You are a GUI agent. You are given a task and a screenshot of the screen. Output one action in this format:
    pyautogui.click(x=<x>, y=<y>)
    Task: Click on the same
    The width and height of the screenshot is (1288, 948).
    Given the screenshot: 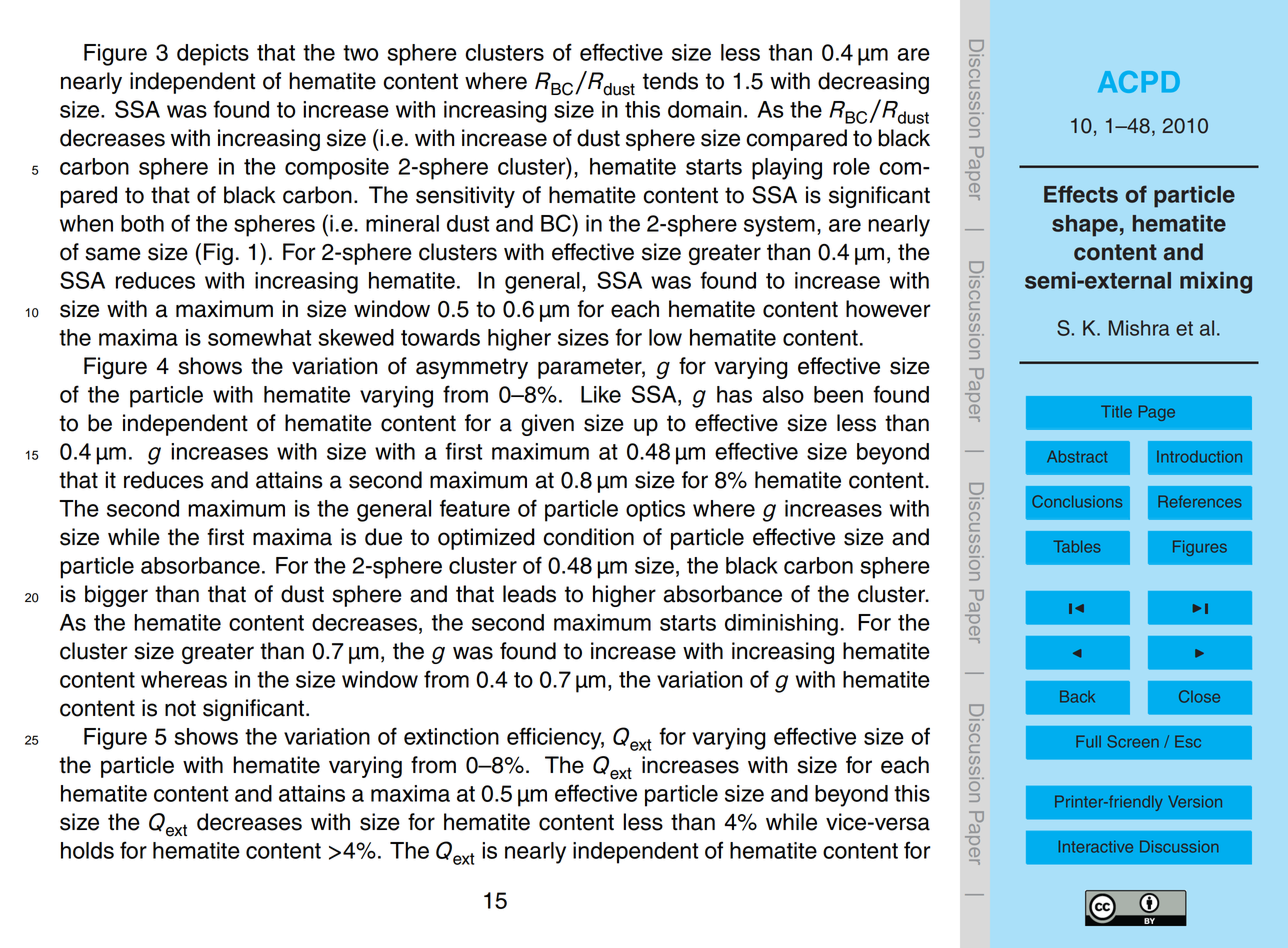 What is the action you would take?
    pyautogui.click(x=113, y=254)
